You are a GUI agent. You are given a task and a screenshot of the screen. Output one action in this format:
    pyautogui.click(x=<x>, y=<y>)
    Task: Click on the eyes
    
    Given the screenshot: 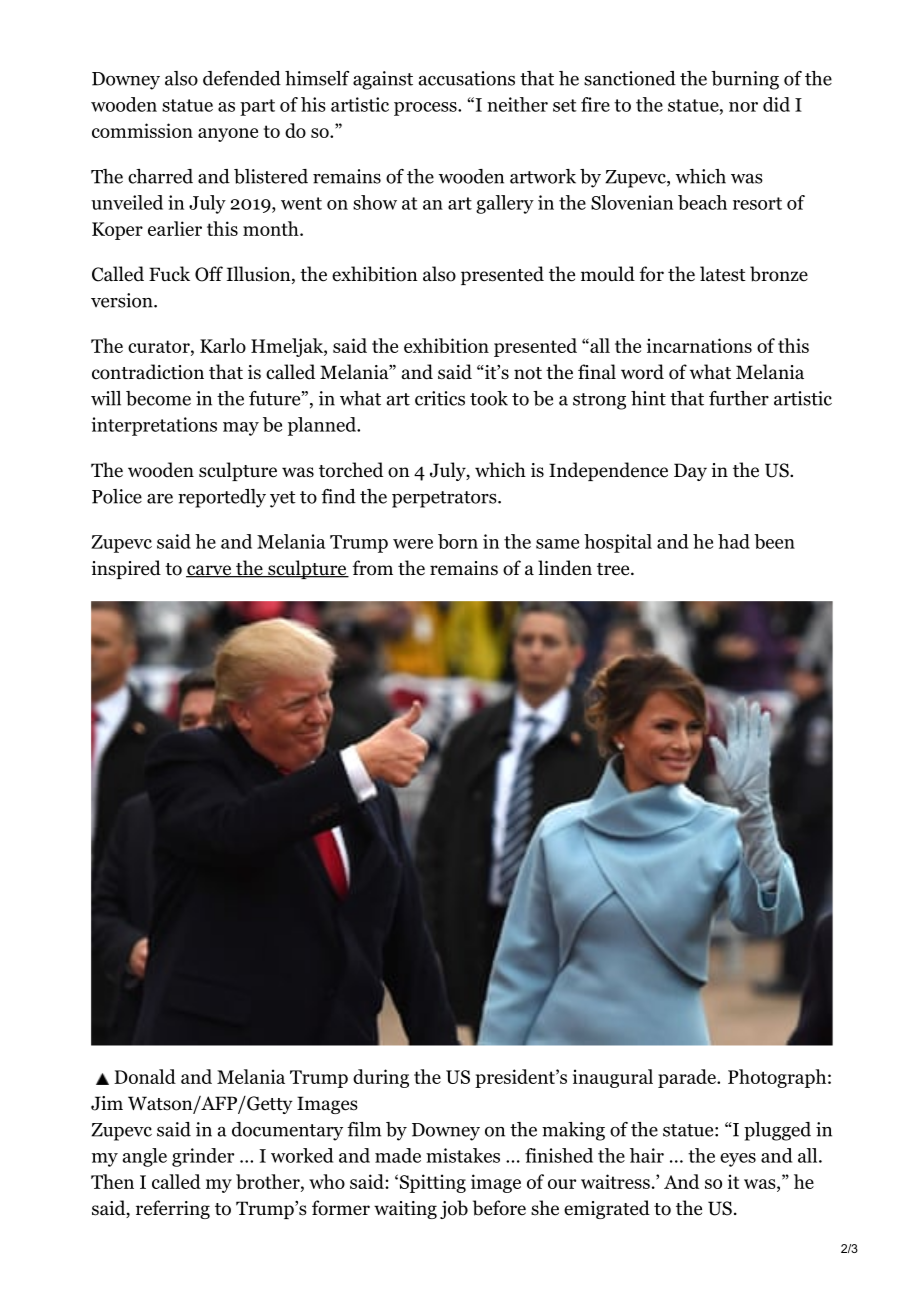 What is the action you would take?
    pyautogui.click(x=738, y=1160)
